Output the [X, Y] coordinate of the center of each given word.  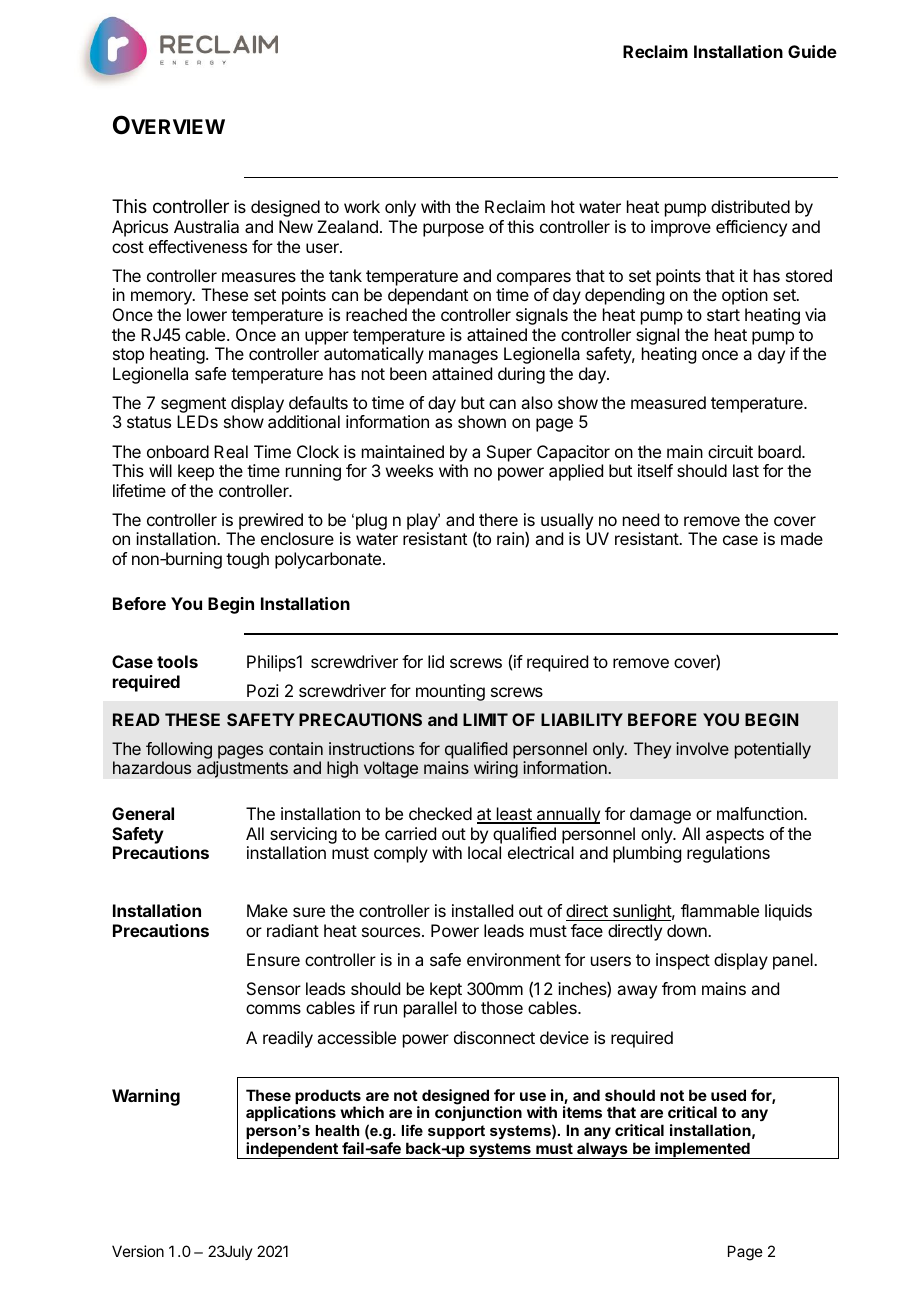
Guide [812, 51]
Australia [206, 226]
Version [138, 1251]
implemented [702, 1150]
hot [563, 206]
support [456, 1132]
